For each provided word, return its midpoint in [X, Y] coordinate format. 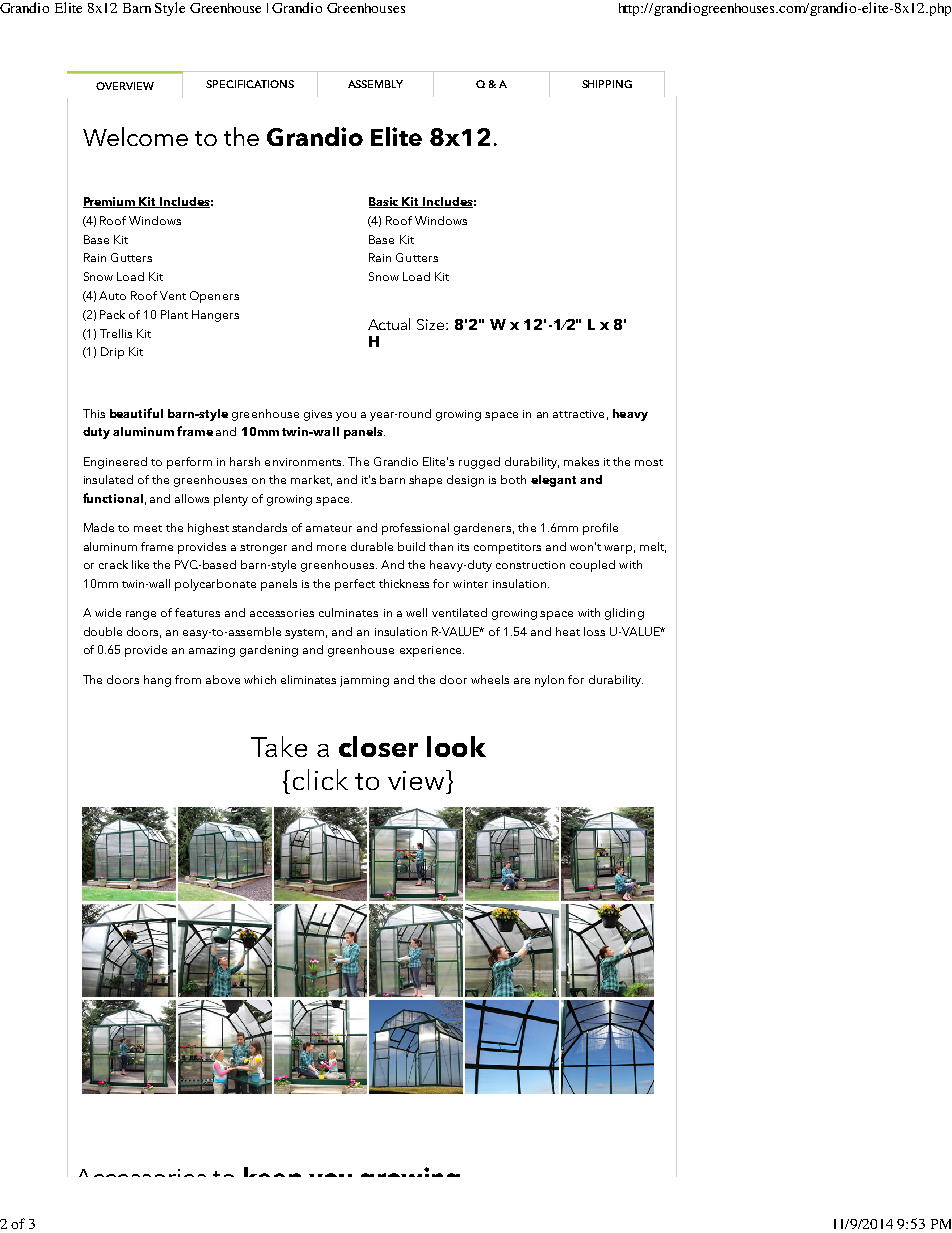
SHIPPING [607, 84]
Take [279, 746]
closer [378, 746]
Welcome [135, 136]
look [456, 746]
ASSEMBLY [375, 84]
